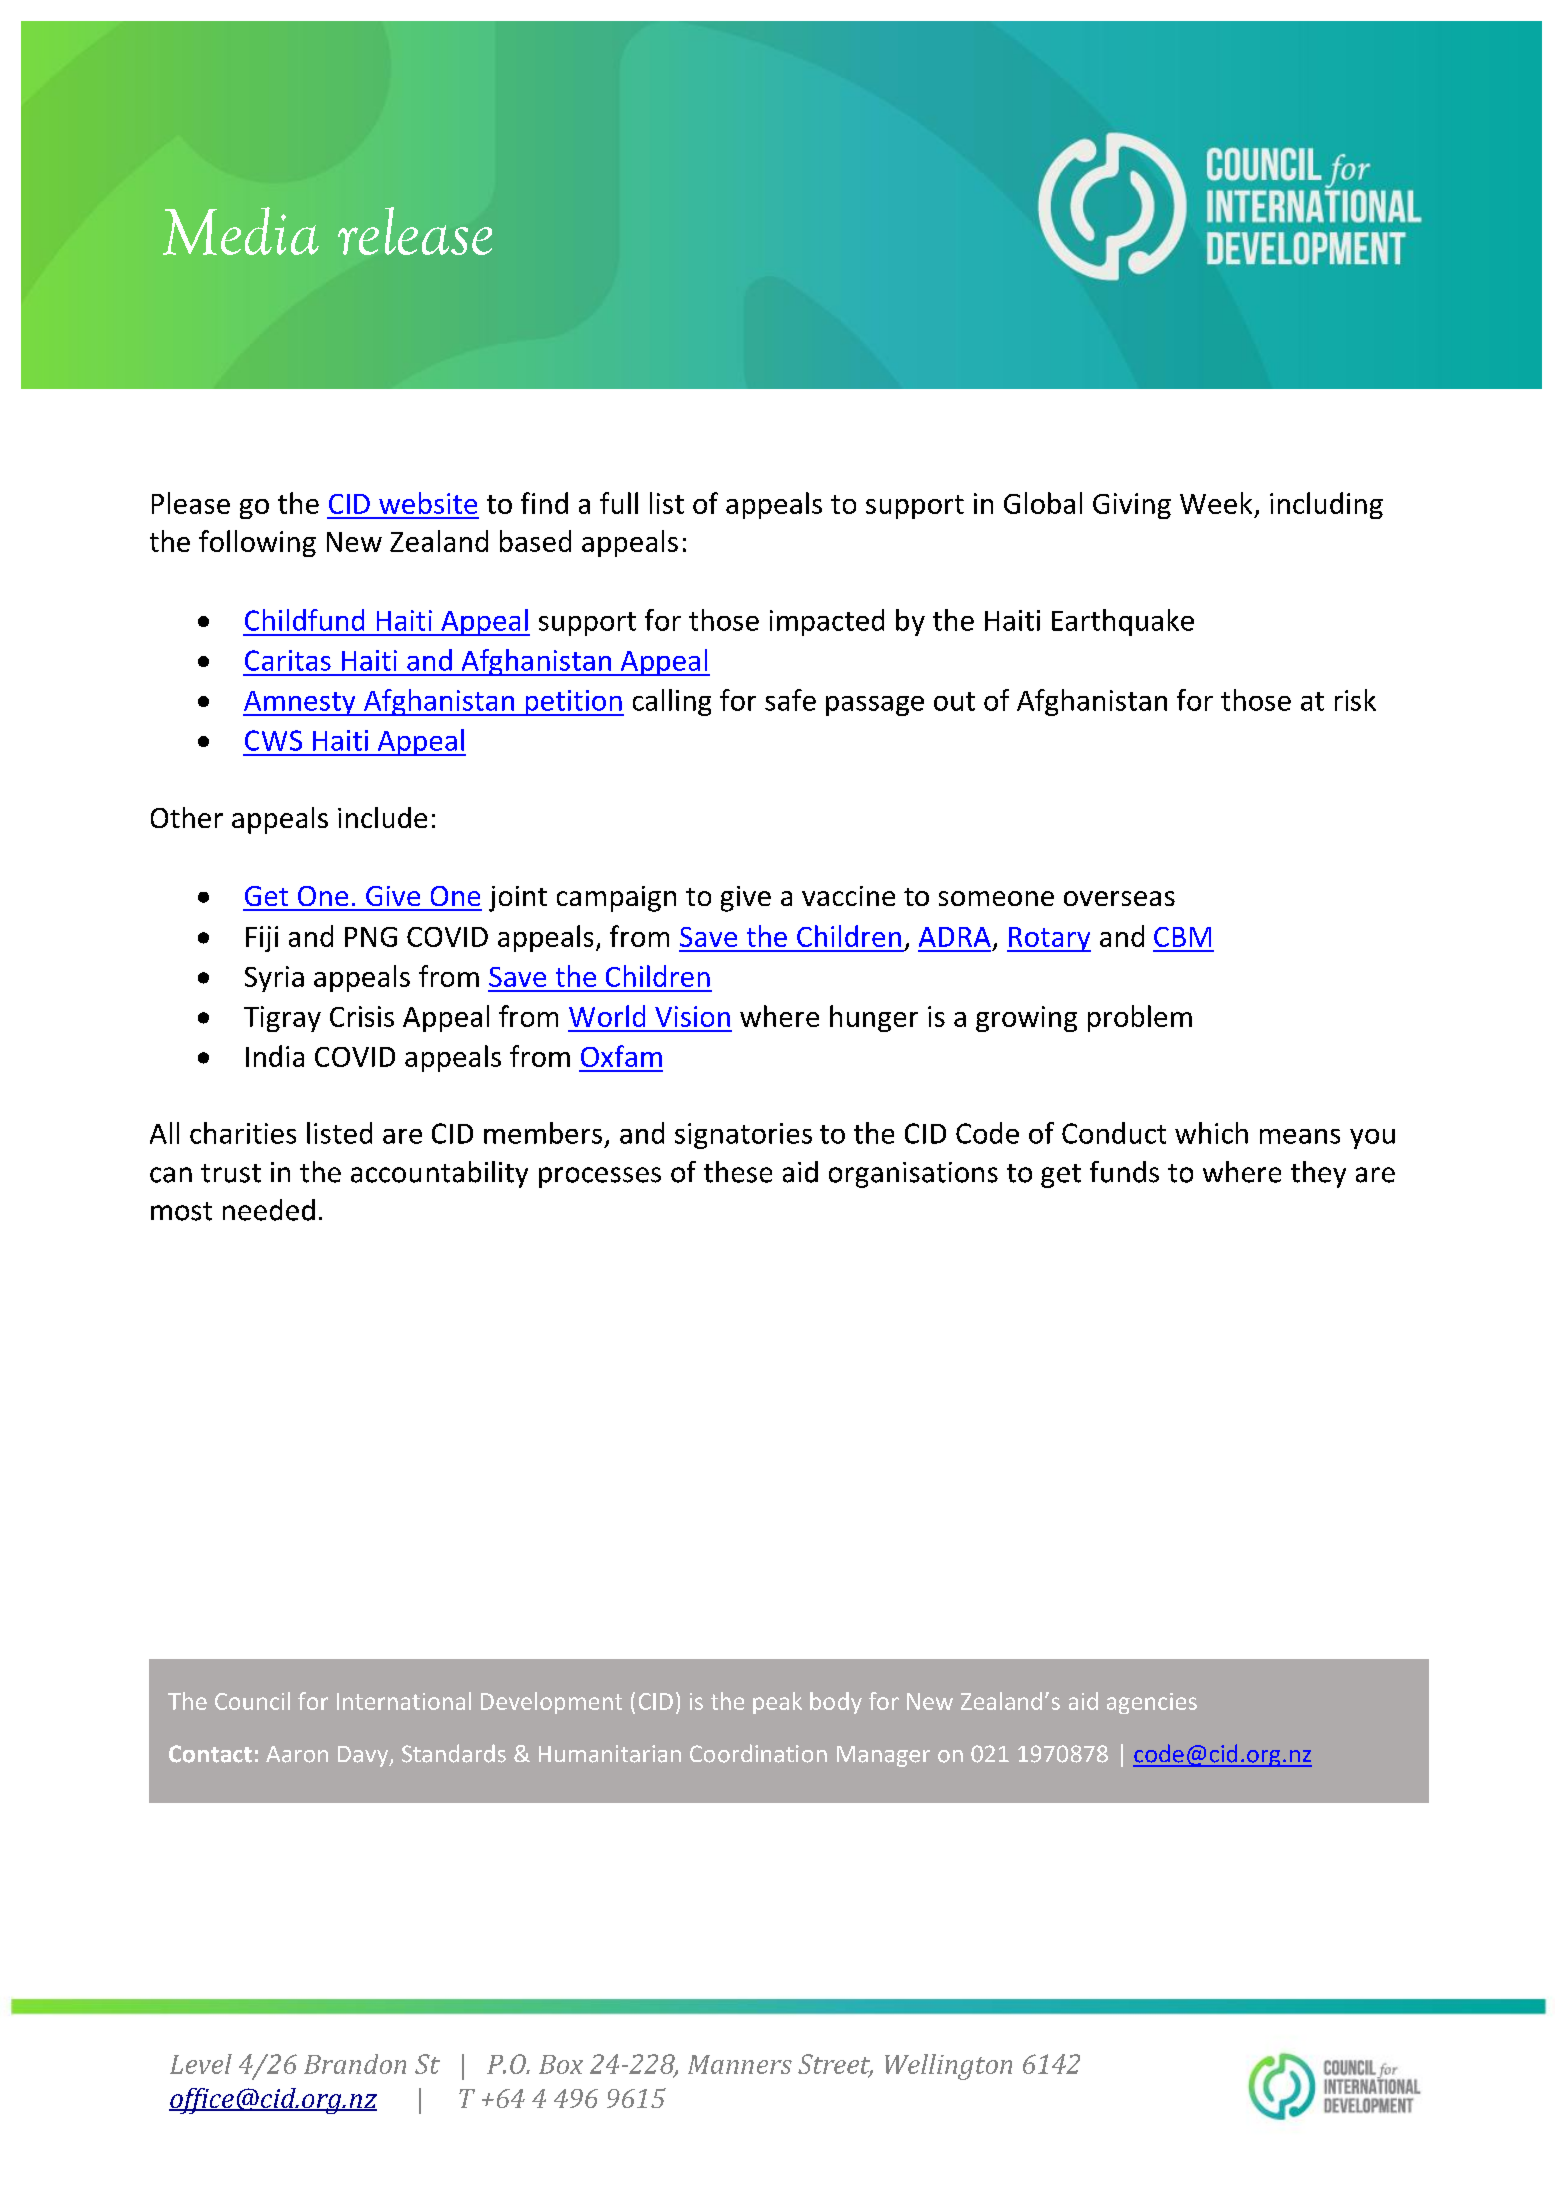 The width and height of the page is (1561, 2209). What do you see at coordinates (1318, 1174) in the page?
I see `they` at bounding box center [1318, 1174].
